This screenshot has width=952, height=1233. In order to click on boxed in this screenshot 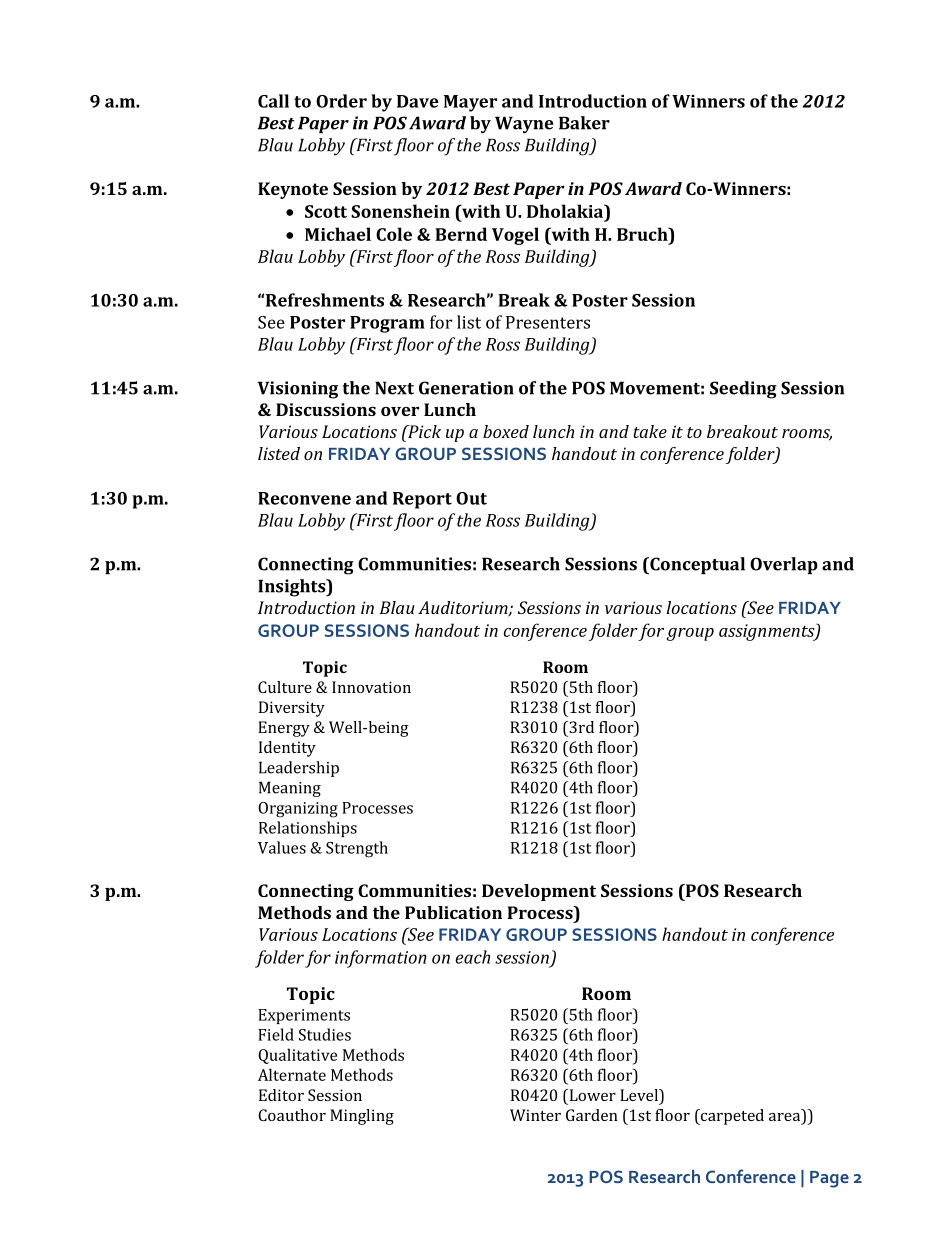, I will do `click(506, 431)`.
